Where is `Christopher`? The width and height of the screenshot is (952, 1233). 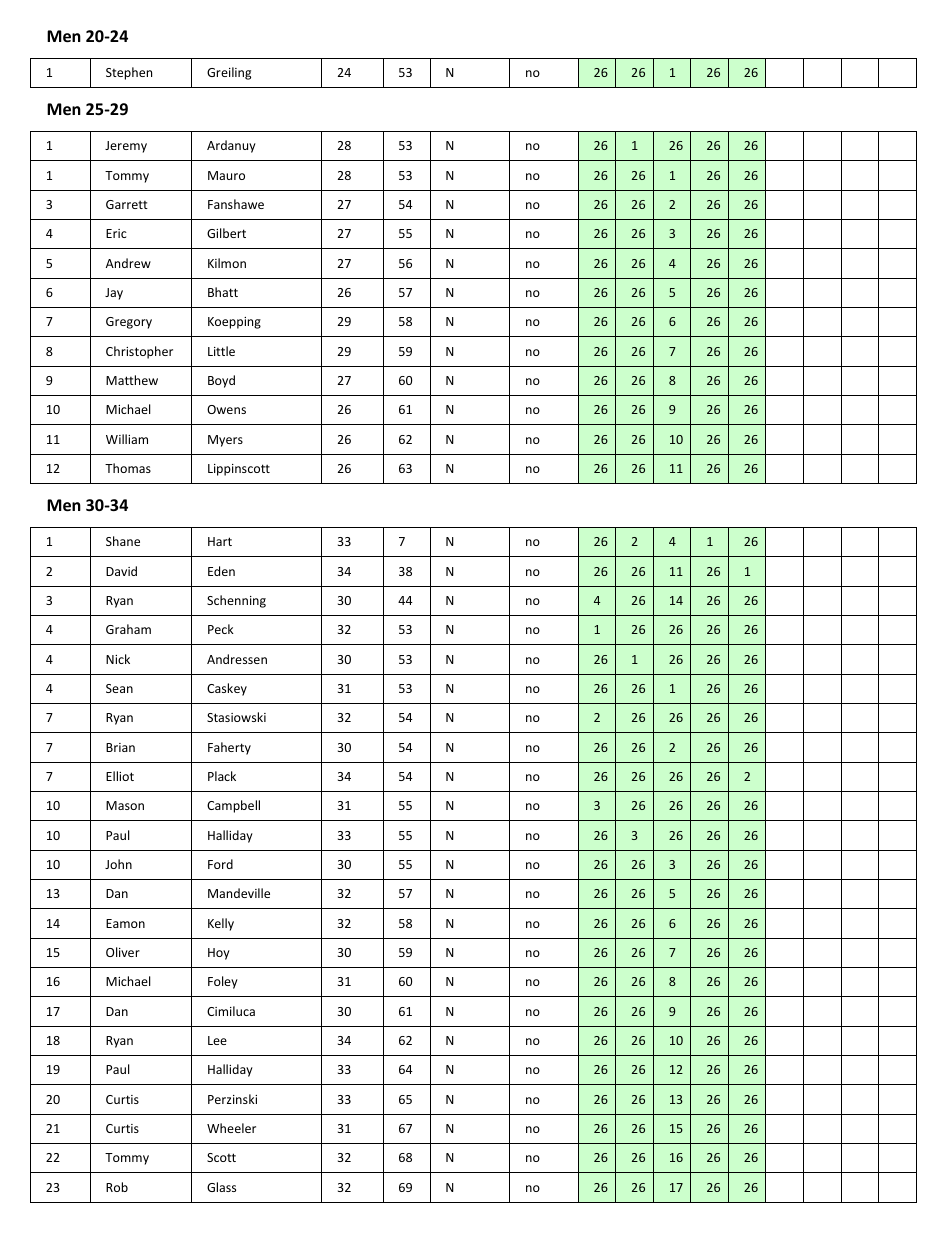
Christopher is located at coordinates (139, 352).
